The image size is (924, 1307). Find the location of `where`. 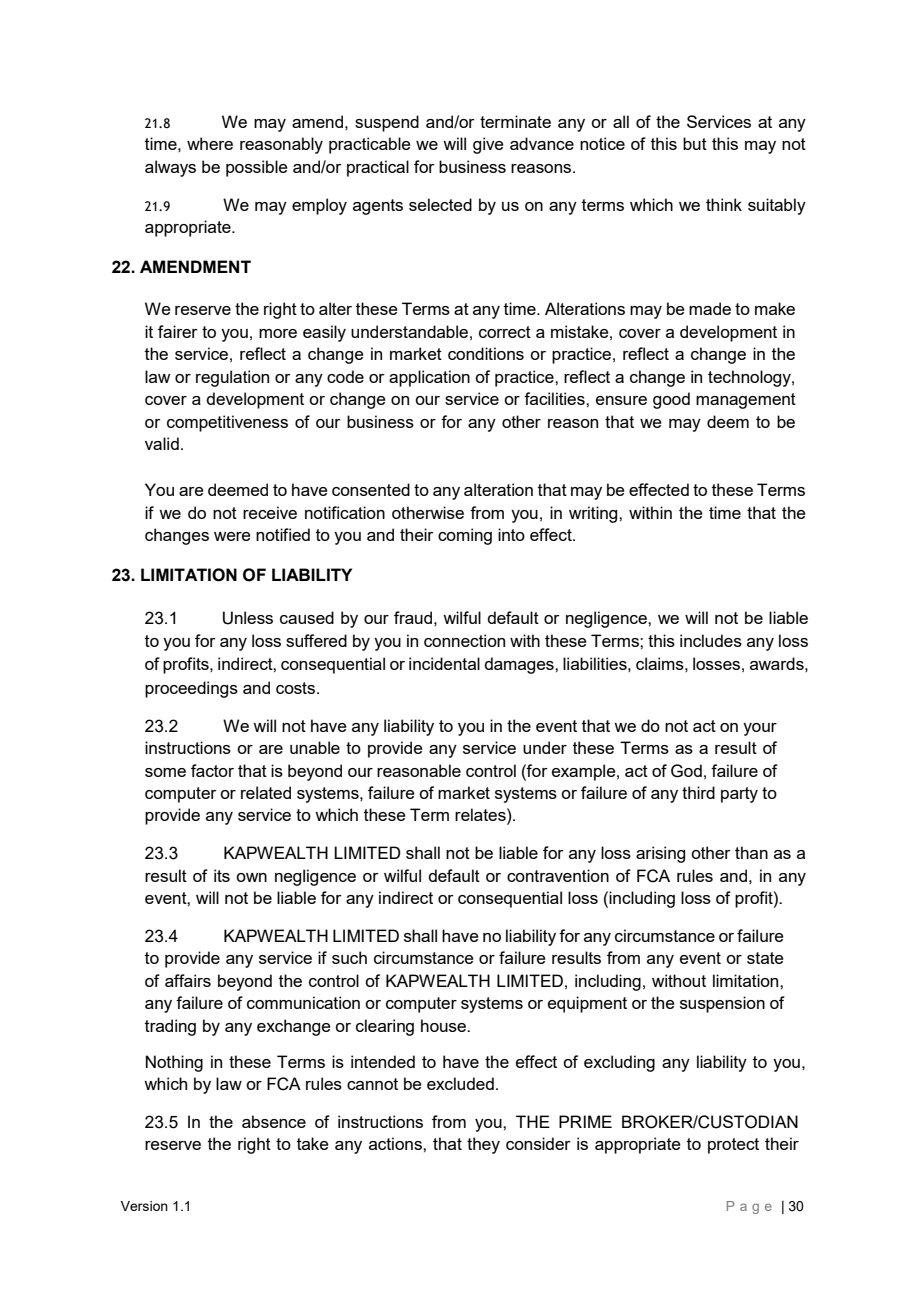

where is located at coordinates (210, 143).
